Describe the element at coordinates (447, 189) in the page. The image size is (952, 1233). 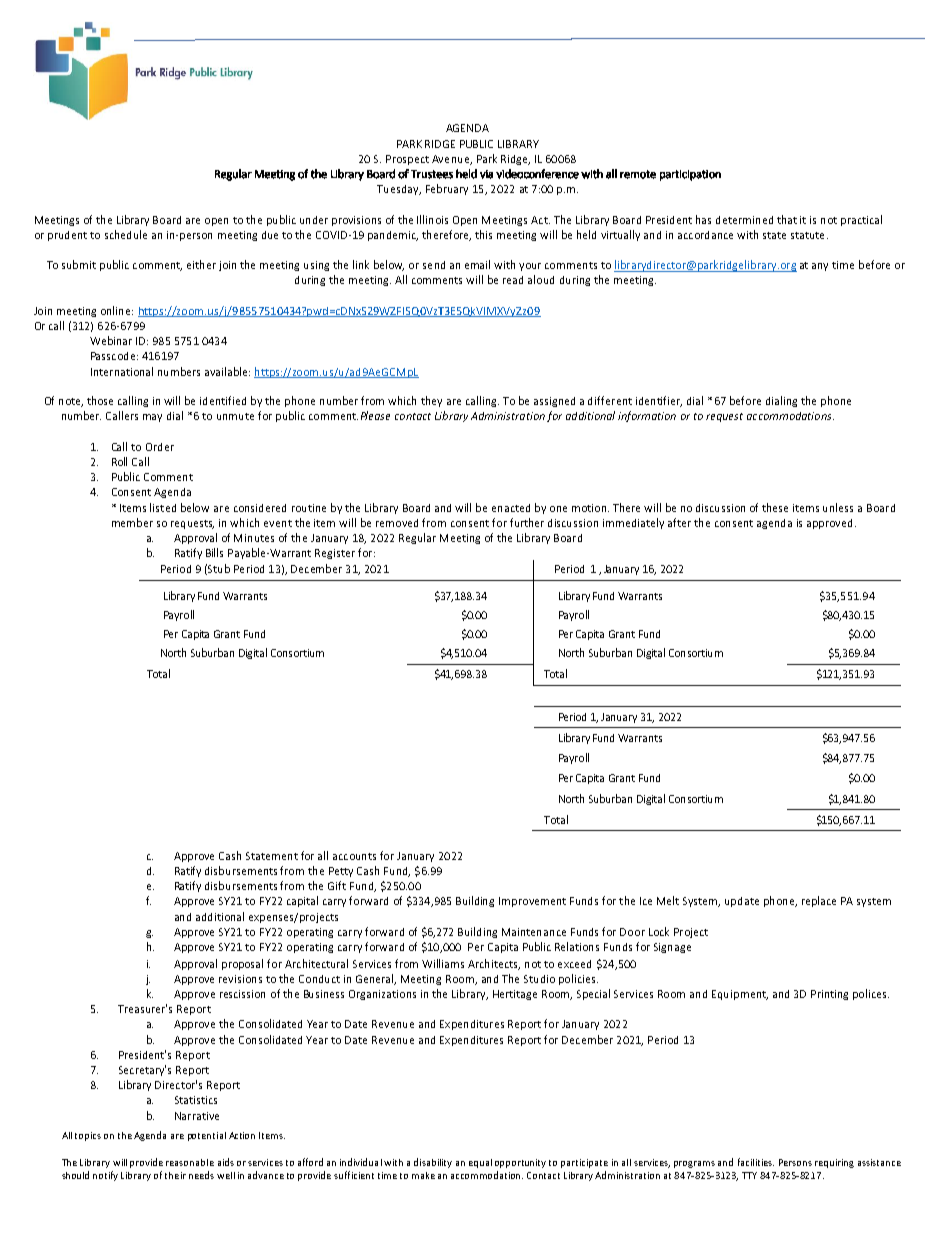
I see `February` at that location.
